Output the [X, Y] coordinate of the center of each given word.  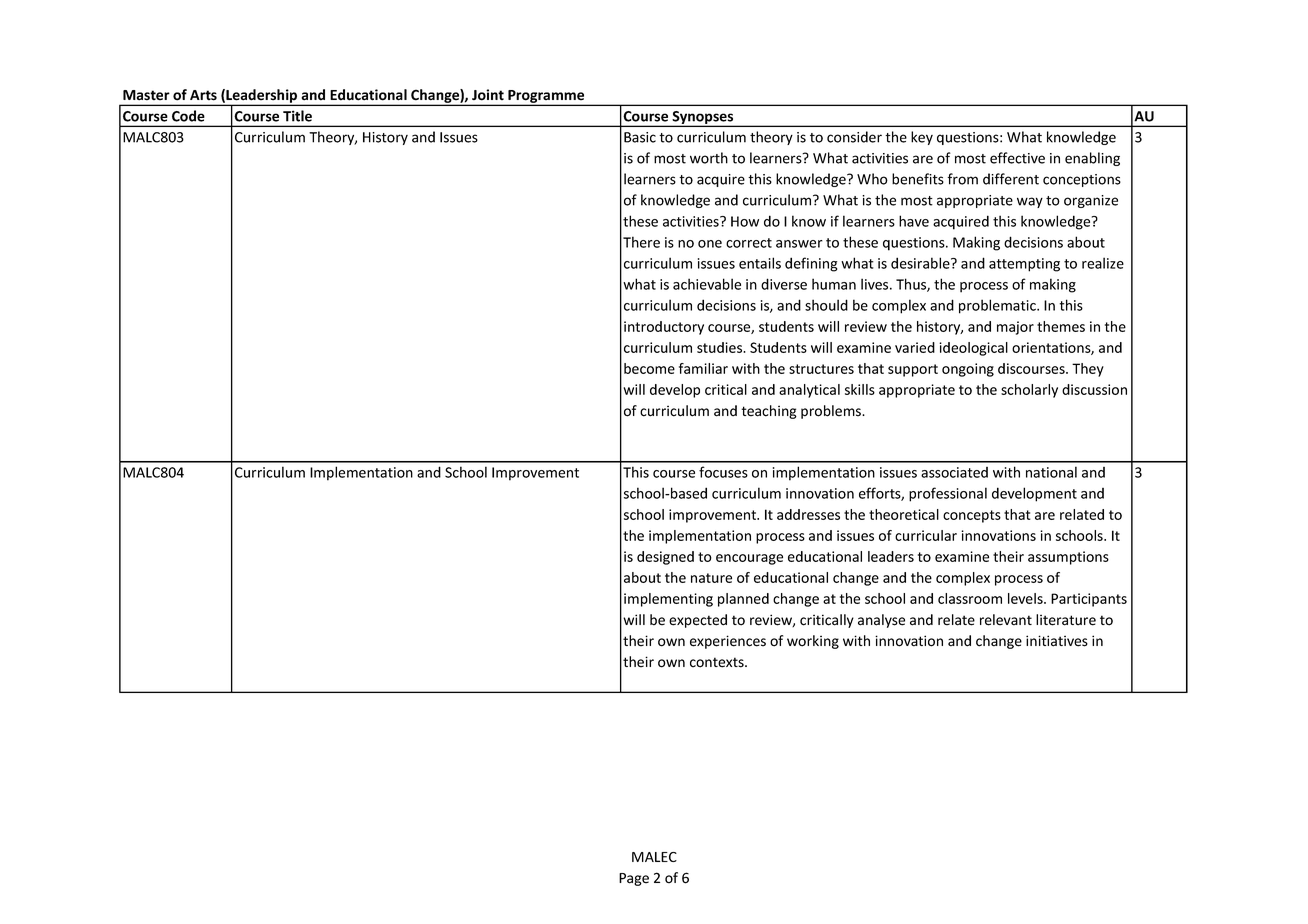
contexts [718, 662]
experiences [728, 642]
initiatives [1057, 641]
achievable [707, 284]
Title [297, 116]
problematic [998, 306]
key [922, 138]
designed [665, 558]
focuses [723, 472]
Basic [640, 137]
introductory [664, 328]
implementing [668, 600]
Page [634, 879]
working [813, 642]
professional [948, 494]
